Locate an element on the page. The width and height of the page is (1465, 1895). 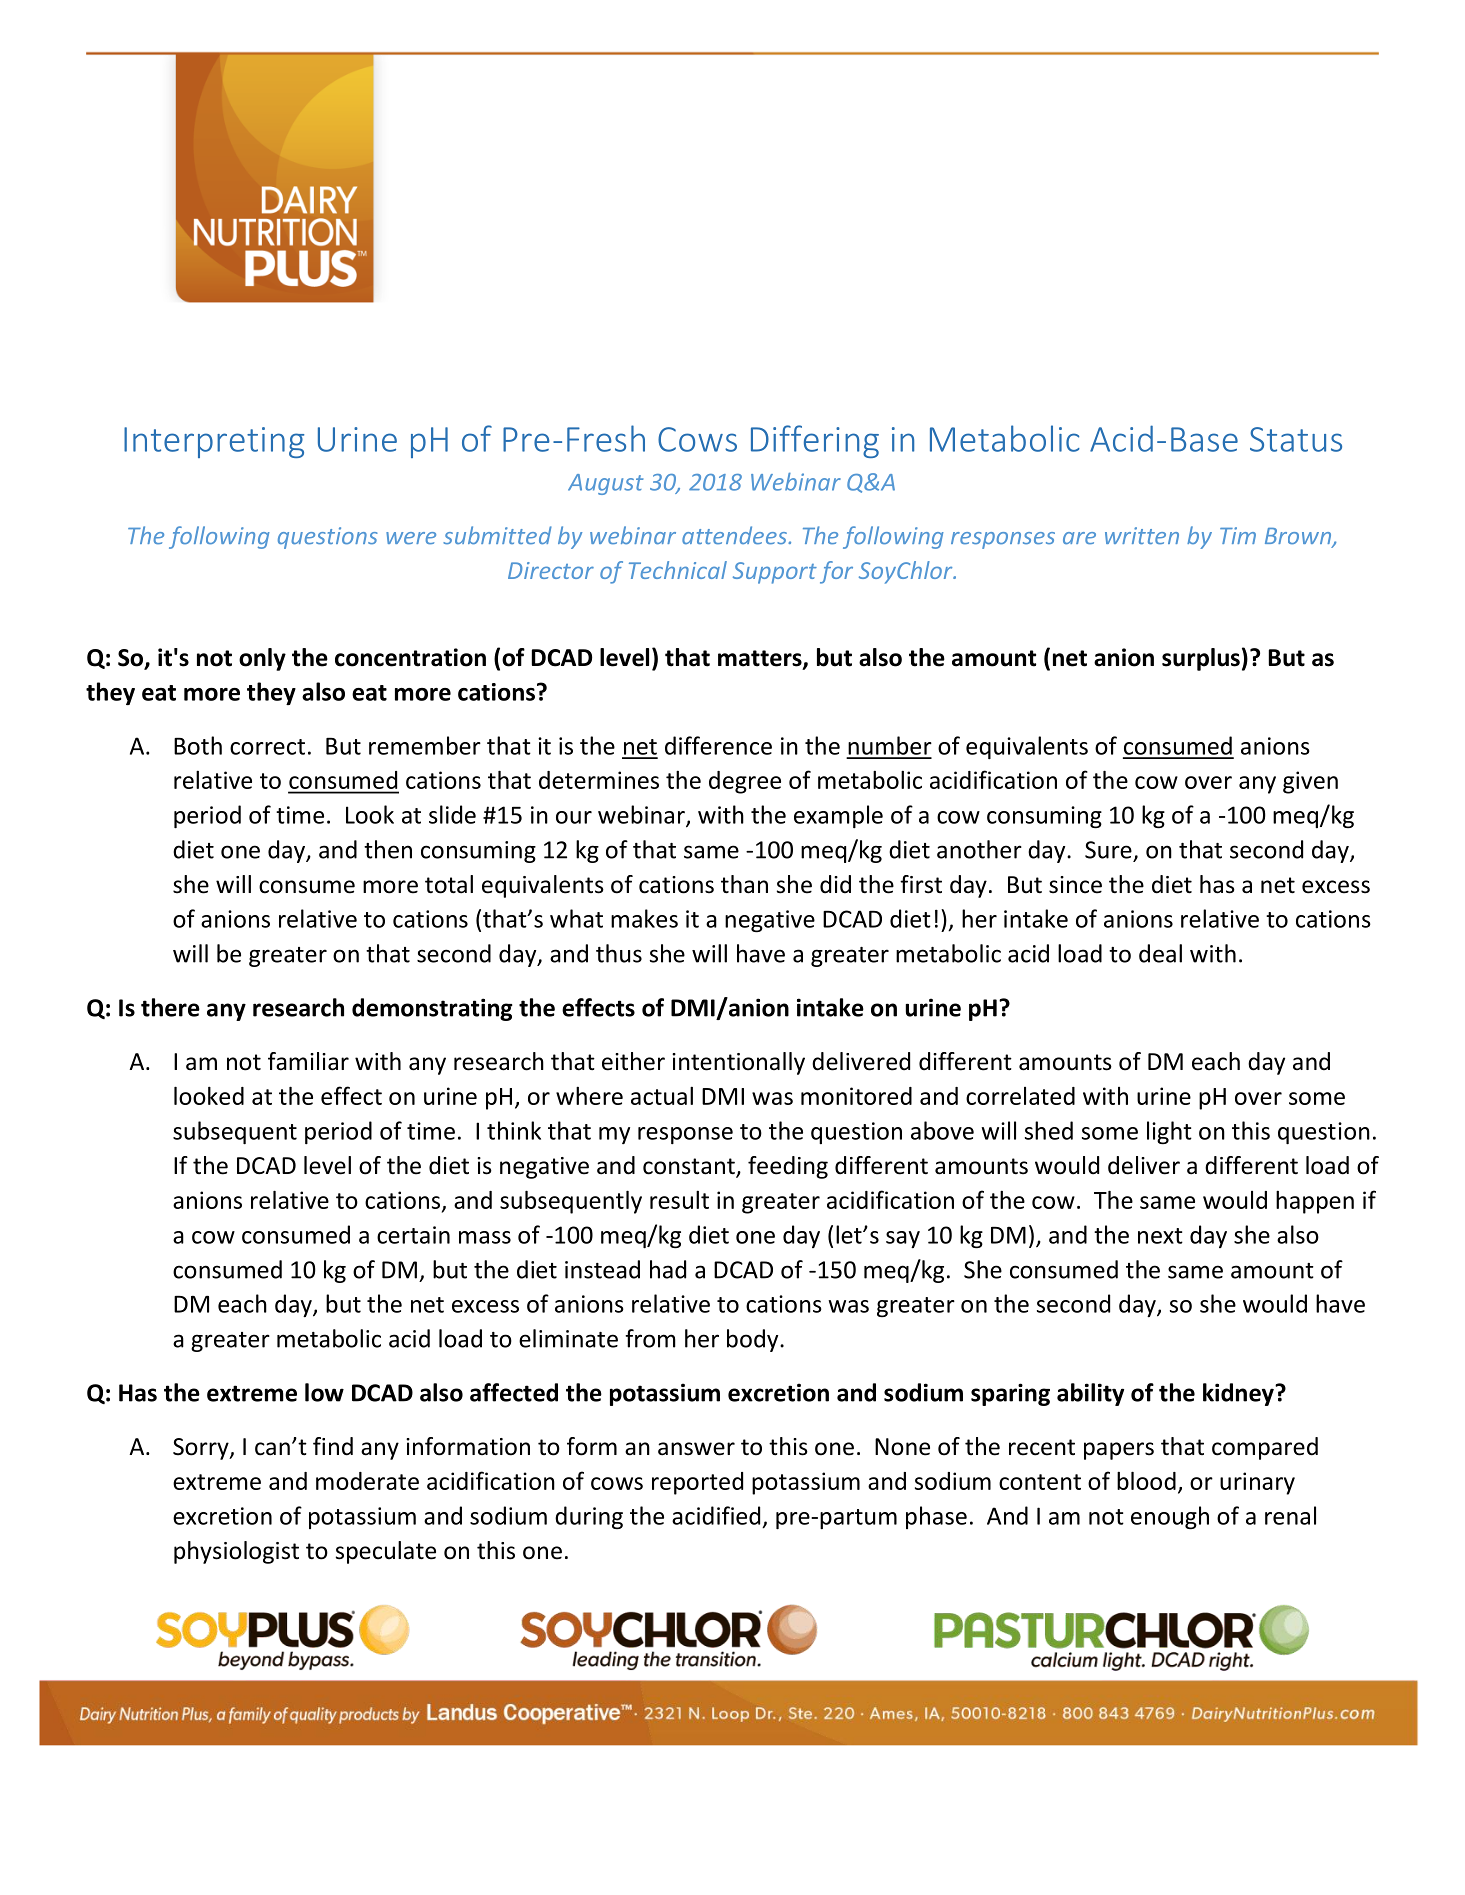
difference is located at coordinates (718, 745).
